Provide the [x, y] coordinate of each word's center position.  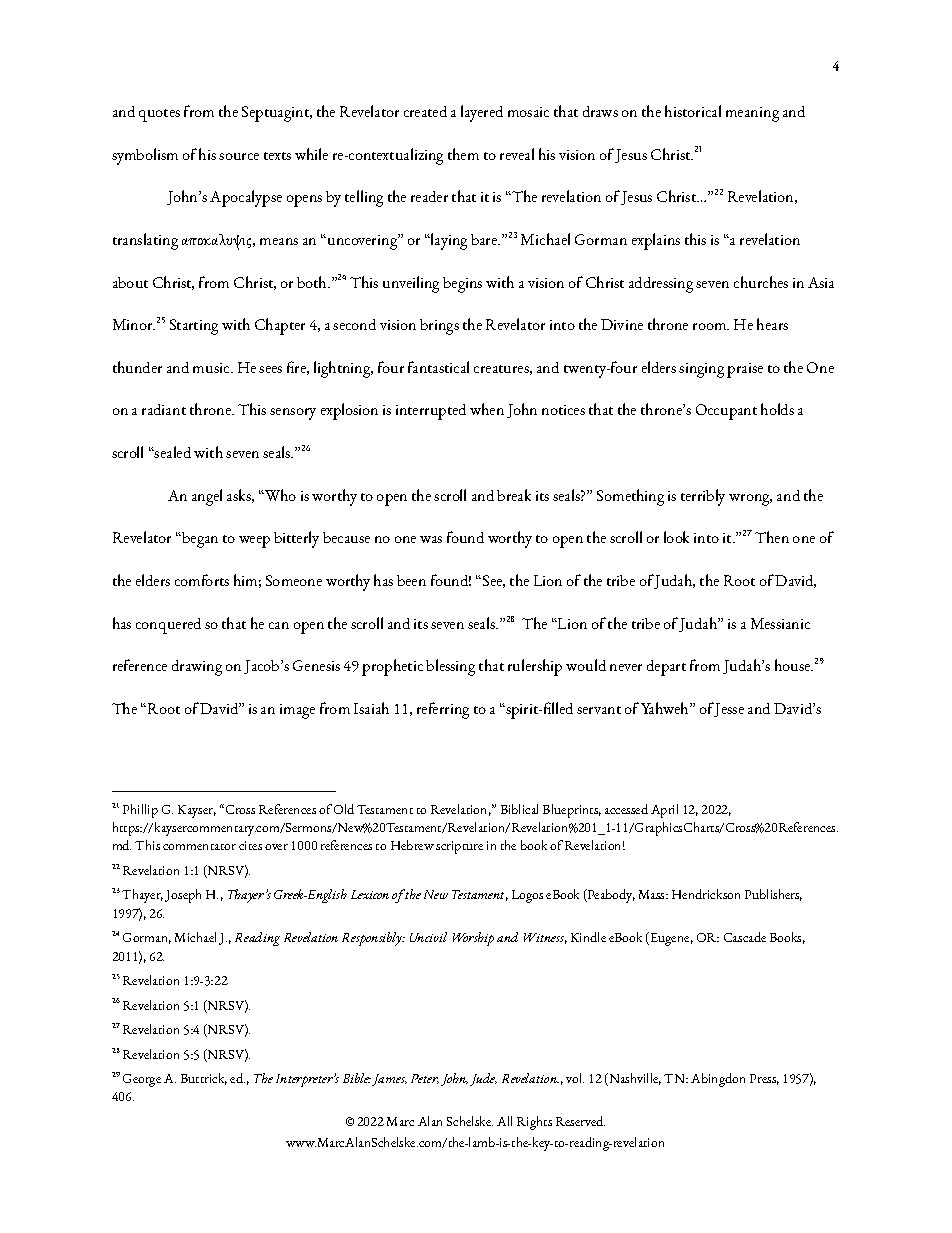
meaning [752, 114]
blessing [450, 667]
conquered [168, 626]
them [463, 154]
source [239, 156]
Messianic [780, 623]
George [142, 1080]
